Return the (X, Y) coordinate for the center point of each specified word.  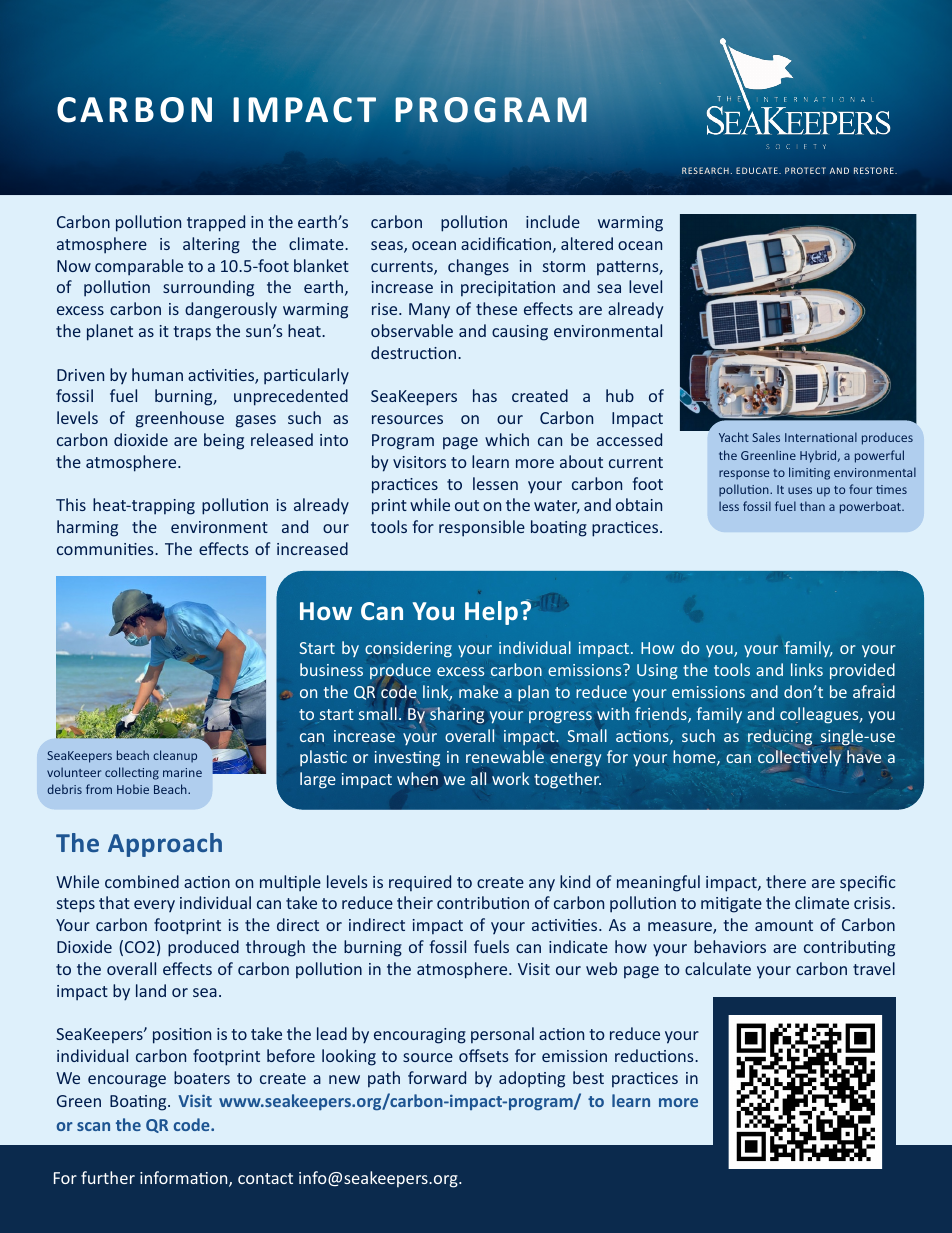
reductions (655, 1055)
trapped (216, 223)
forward (437, 1077)
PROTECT (805, 170)
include (553, 221)
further (108, 1177)
